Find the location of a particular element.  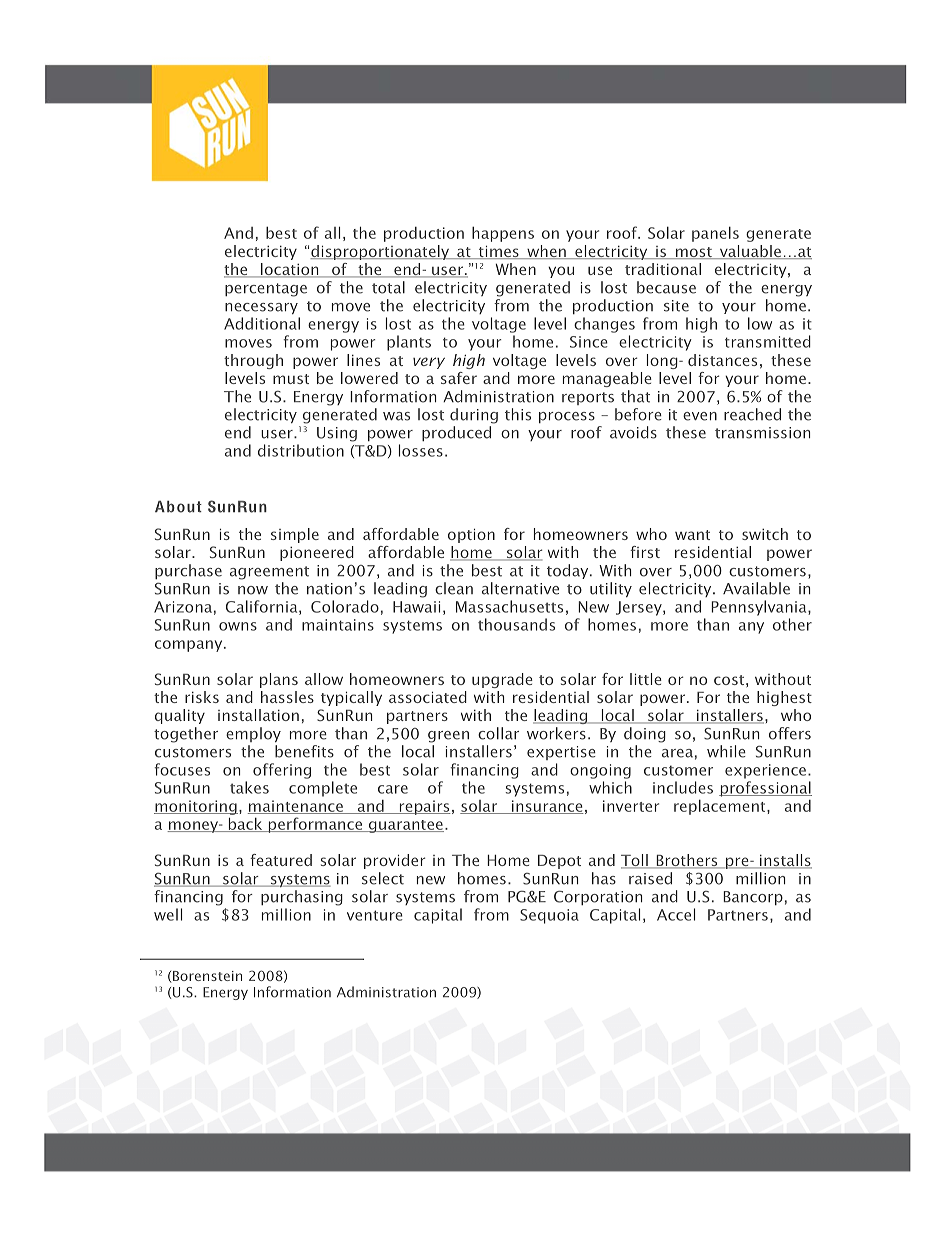

times is located at coordinates (498, 252).
